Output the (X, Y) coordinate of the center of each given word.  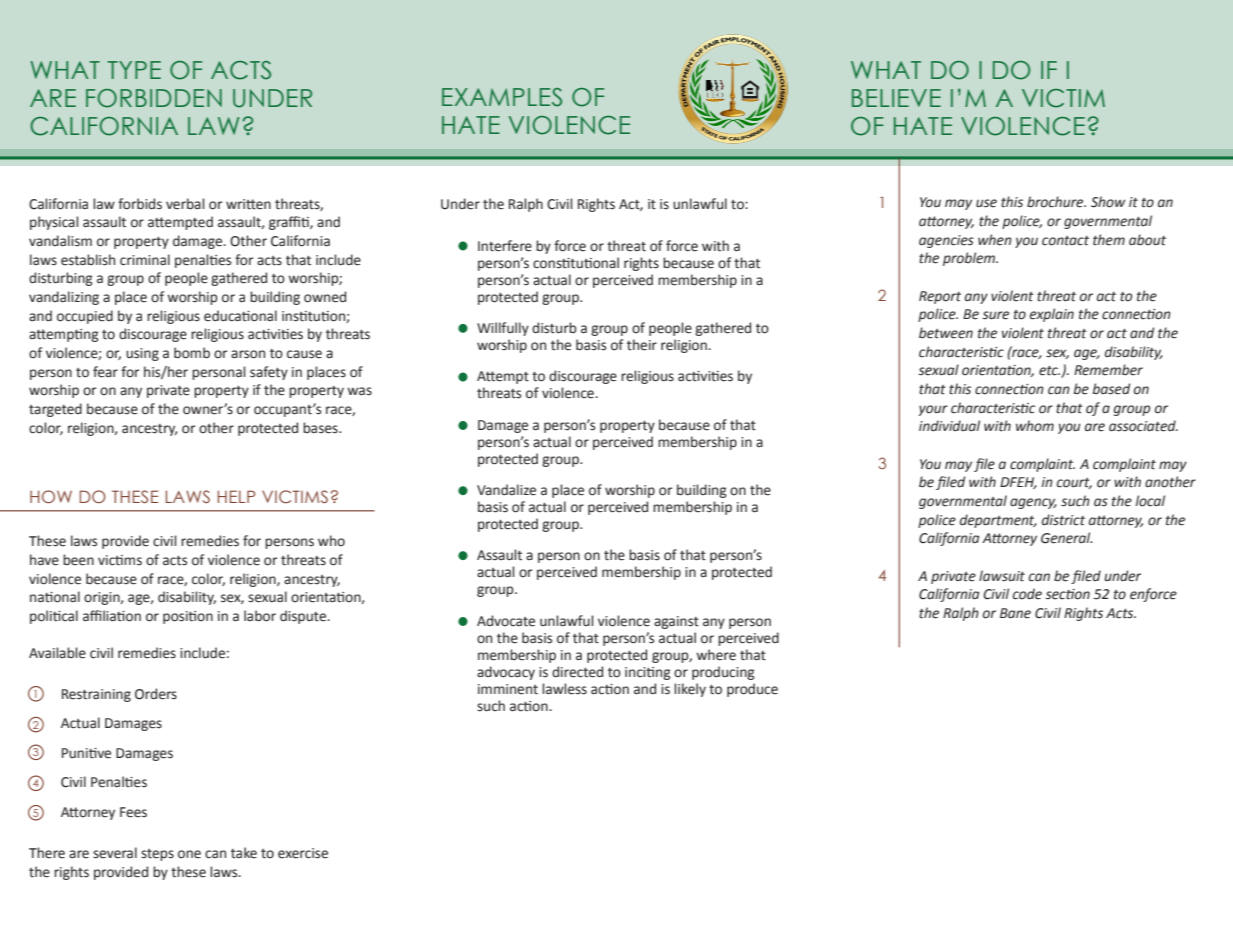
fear (105, 372)
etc (1049, 371)
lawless (564, 689)
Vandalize (506, 490)
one (189, 854)
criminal (145, 260)
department (998, 521)
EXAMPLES (502, 97)
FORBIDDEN (154, 98)
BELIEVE (896, 98)
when (995, 240)
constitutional (576, 263)
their (642, 345)
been (78, 560)
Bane (1015, 613)
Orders (156, 694)
